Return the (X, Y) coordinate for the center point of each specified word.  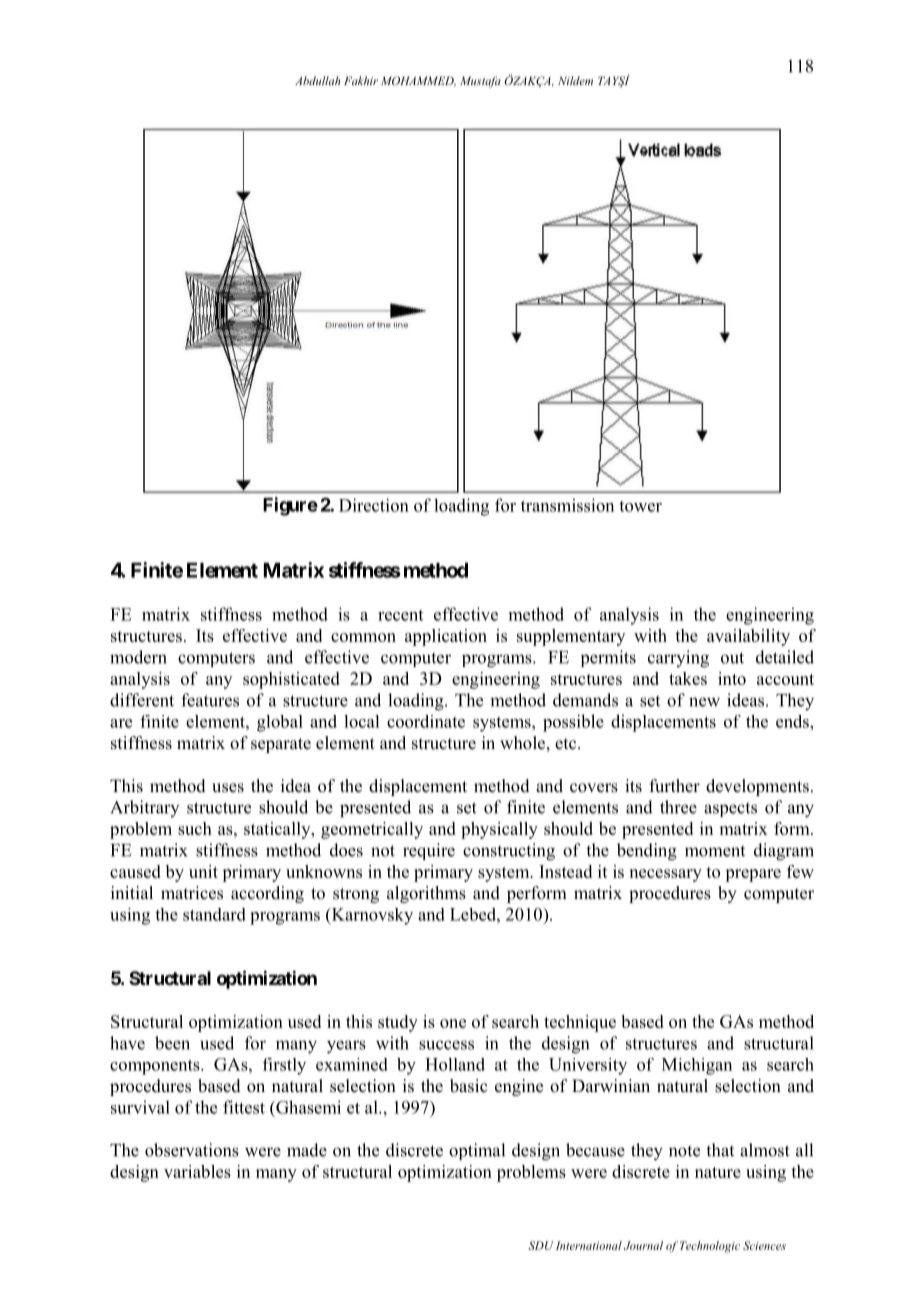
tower (640, 506)
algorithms (426, 894)
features (210, 700)
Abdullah (318, 80)
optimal (477, 1151)
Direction (374, 505)
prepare (753, 875)
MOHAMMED (418, 81)
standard (214, 914)
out (732, 658)
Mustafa (480, 82)
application (446, 637)
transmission (567, 505)
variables (197, 1171)
